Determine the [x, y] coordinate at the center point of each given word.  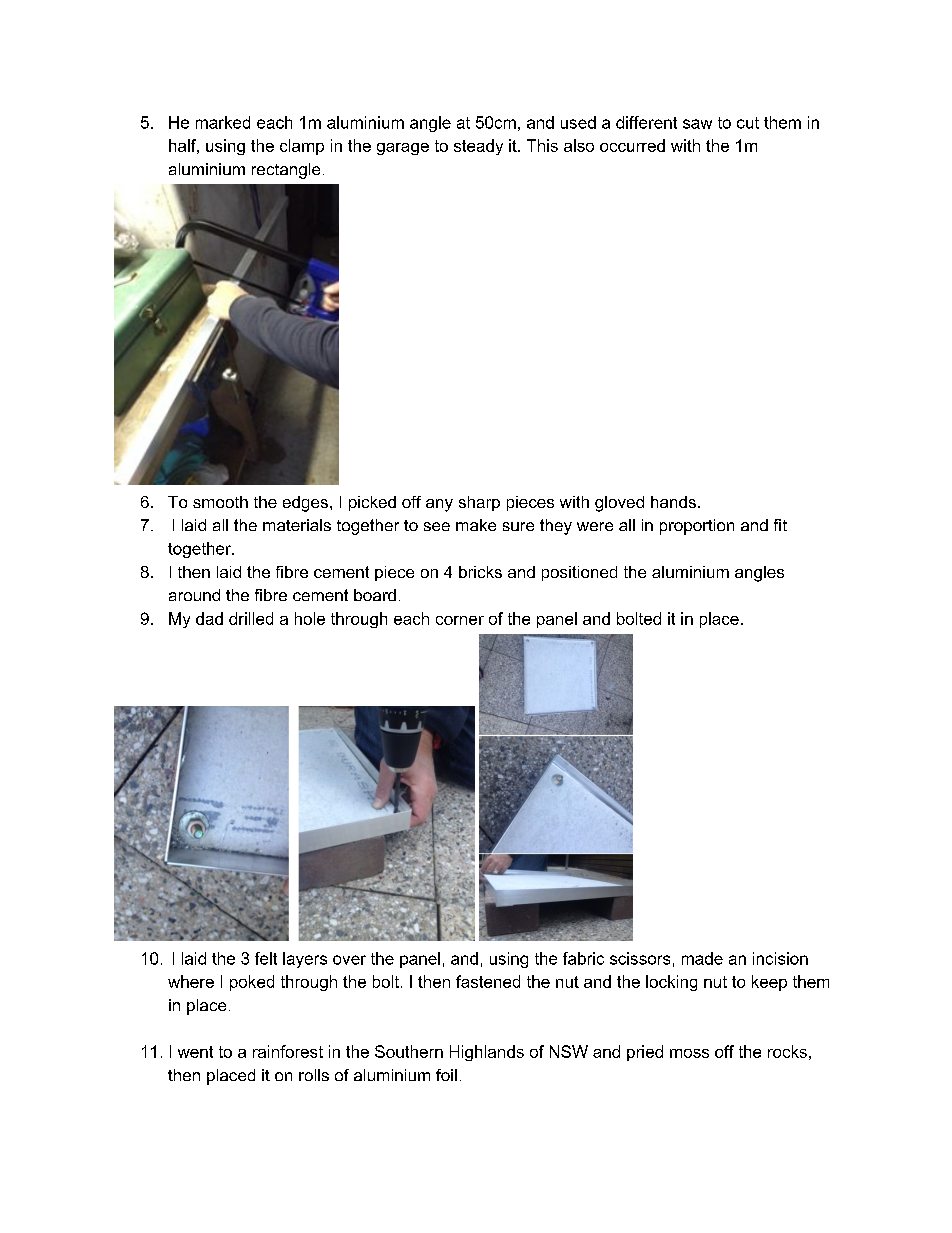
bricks [480, 572]
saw [697, 124]
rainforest [288, 1051]
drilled [251, 618]
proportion [697, 527]
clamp [302, 147]
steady [478, 147]
